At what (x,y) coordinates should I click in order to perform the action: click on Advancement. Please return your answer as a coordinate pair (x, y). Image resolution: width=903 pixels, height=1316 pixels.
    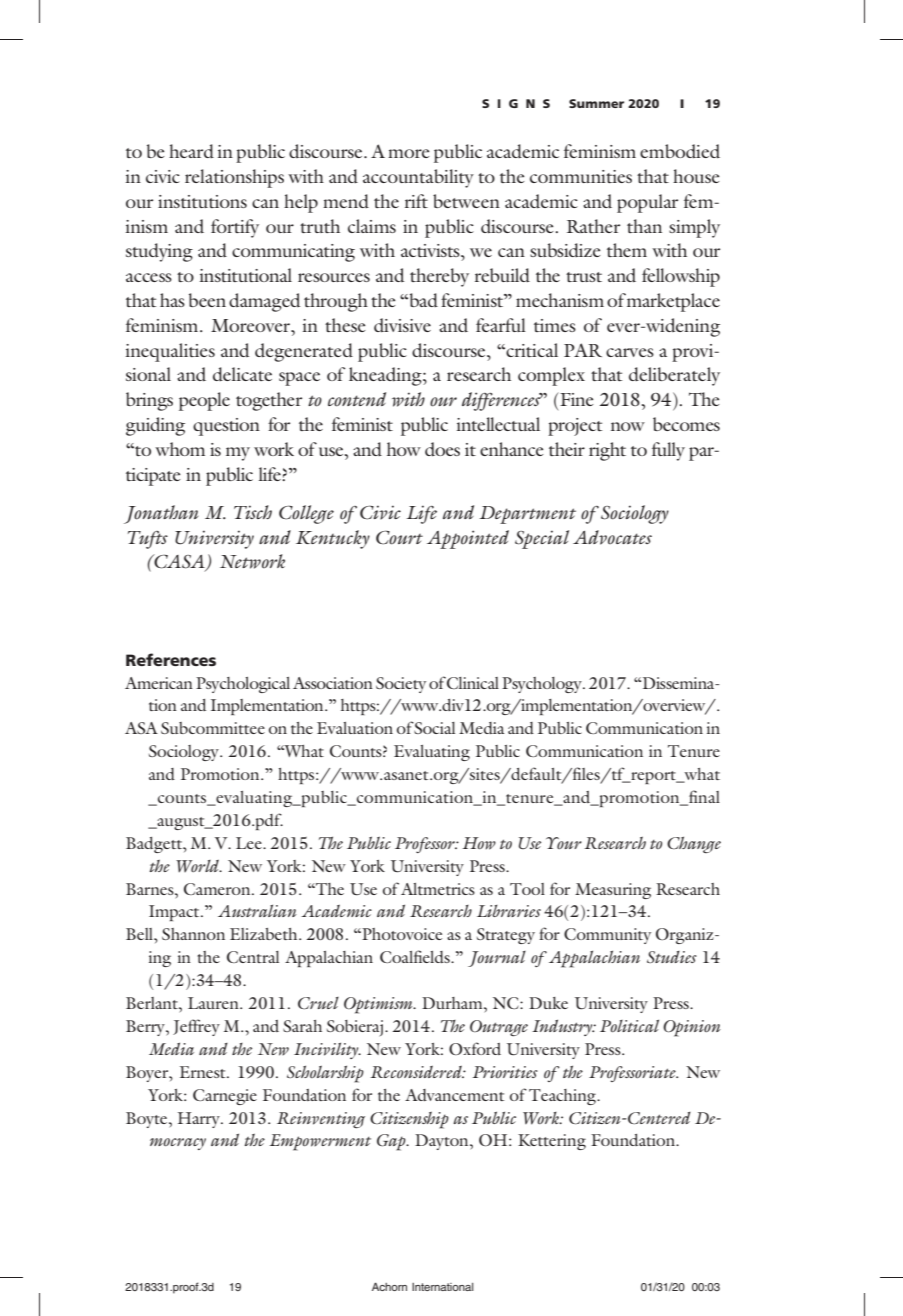
    Looking at the image, I should click on (454, 1095).
